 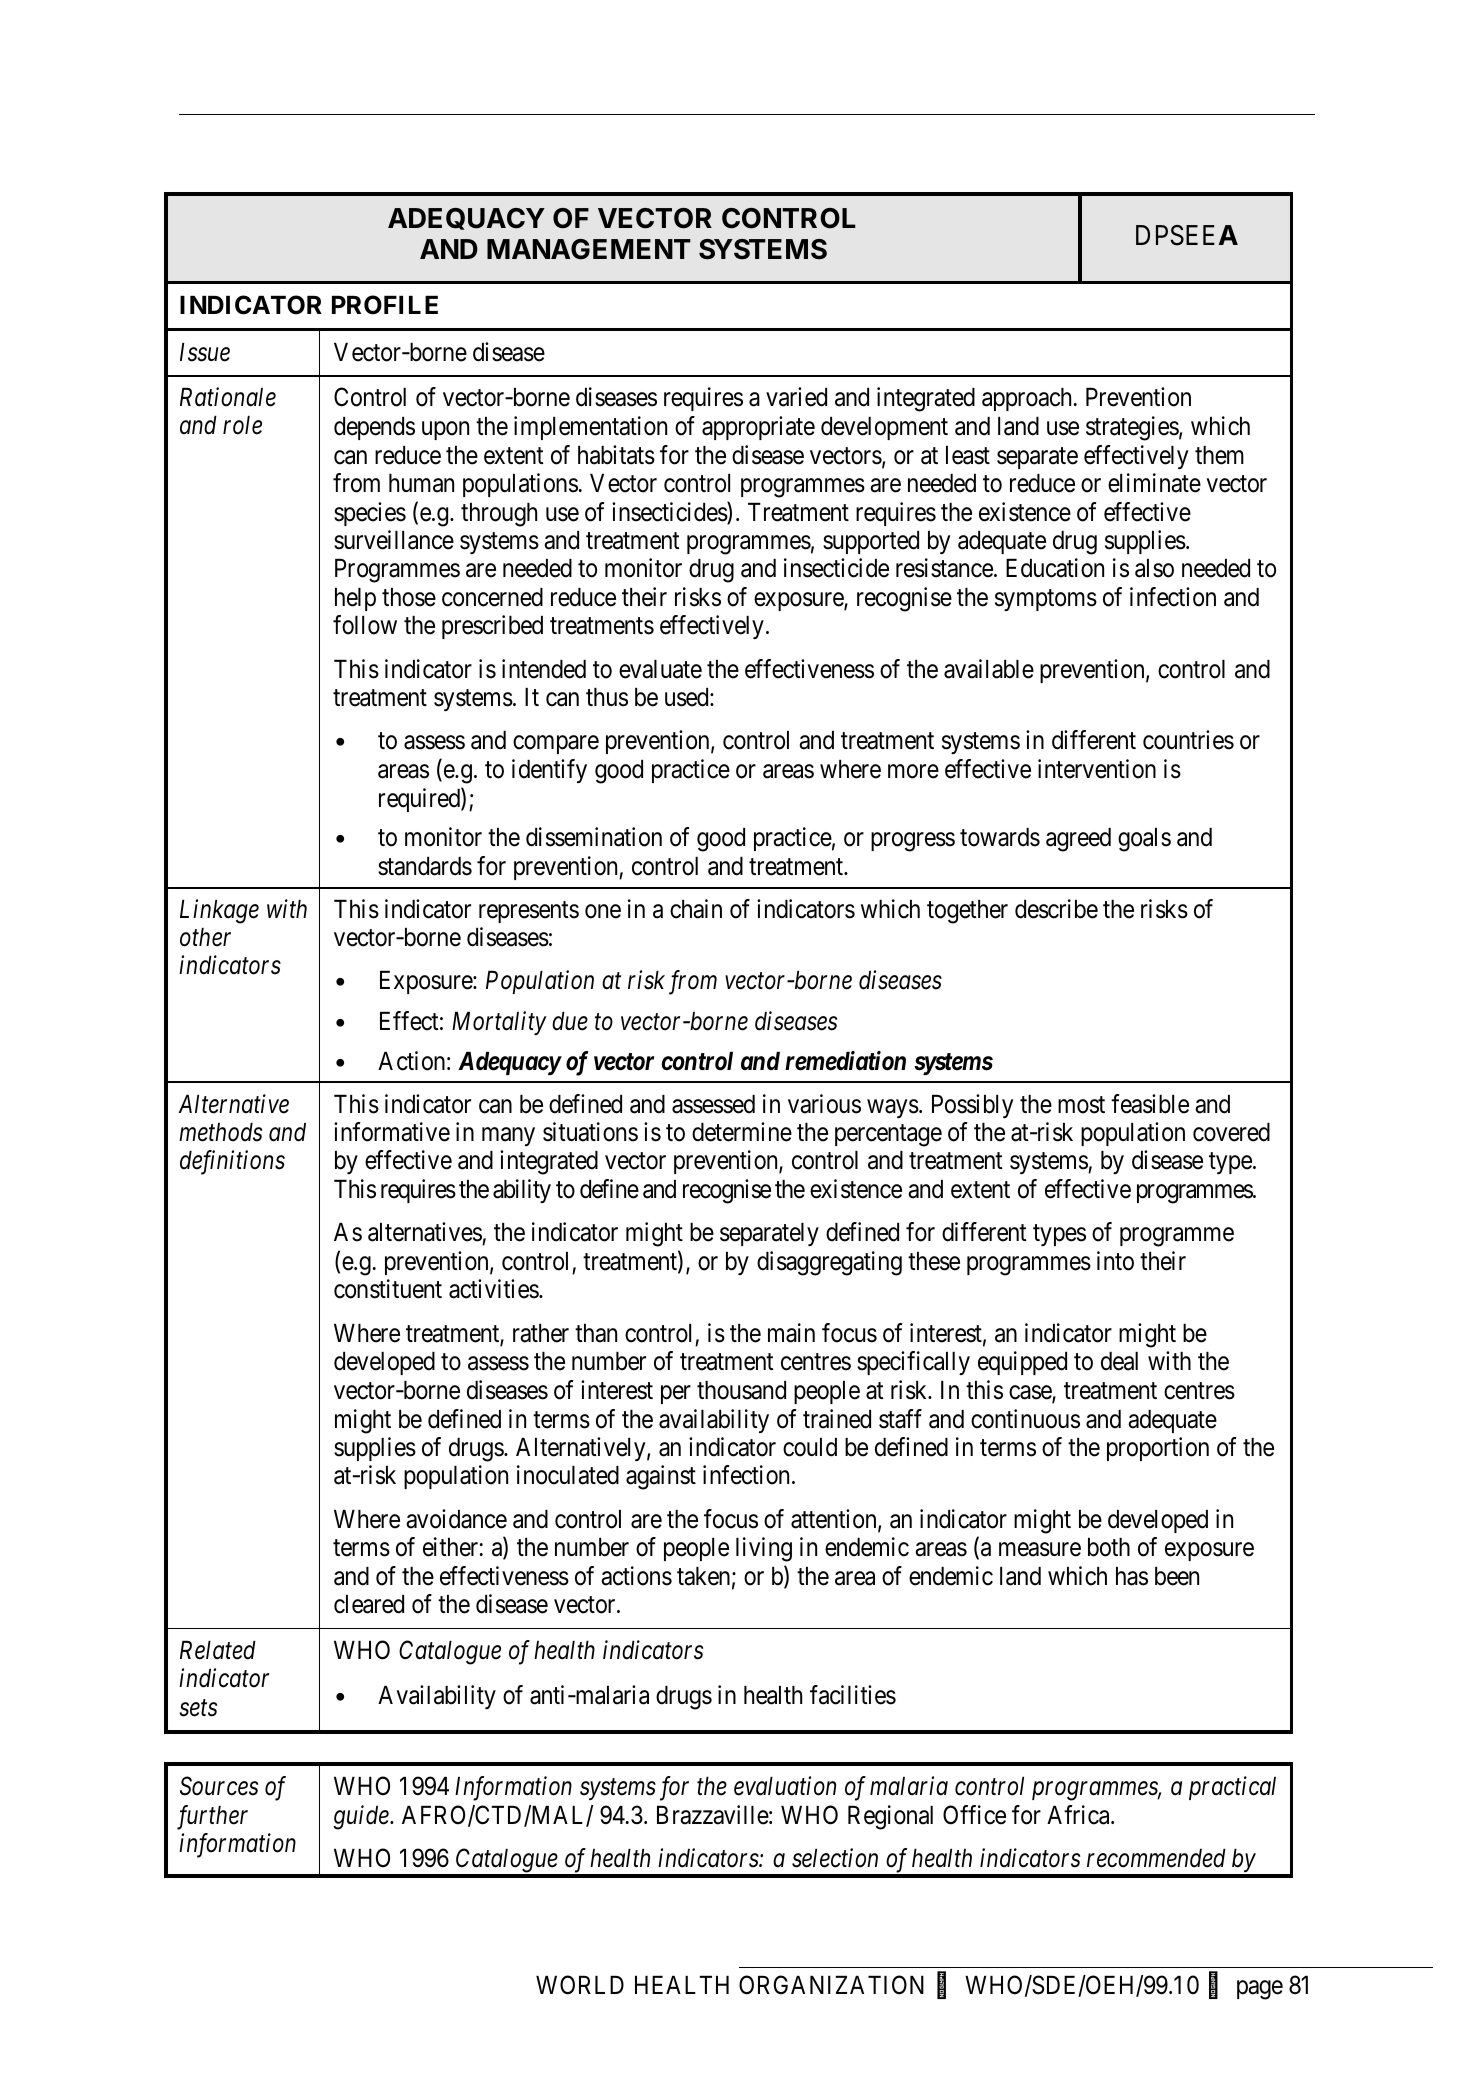 I want to click on PROFILE, so click(x=385, y=305).
